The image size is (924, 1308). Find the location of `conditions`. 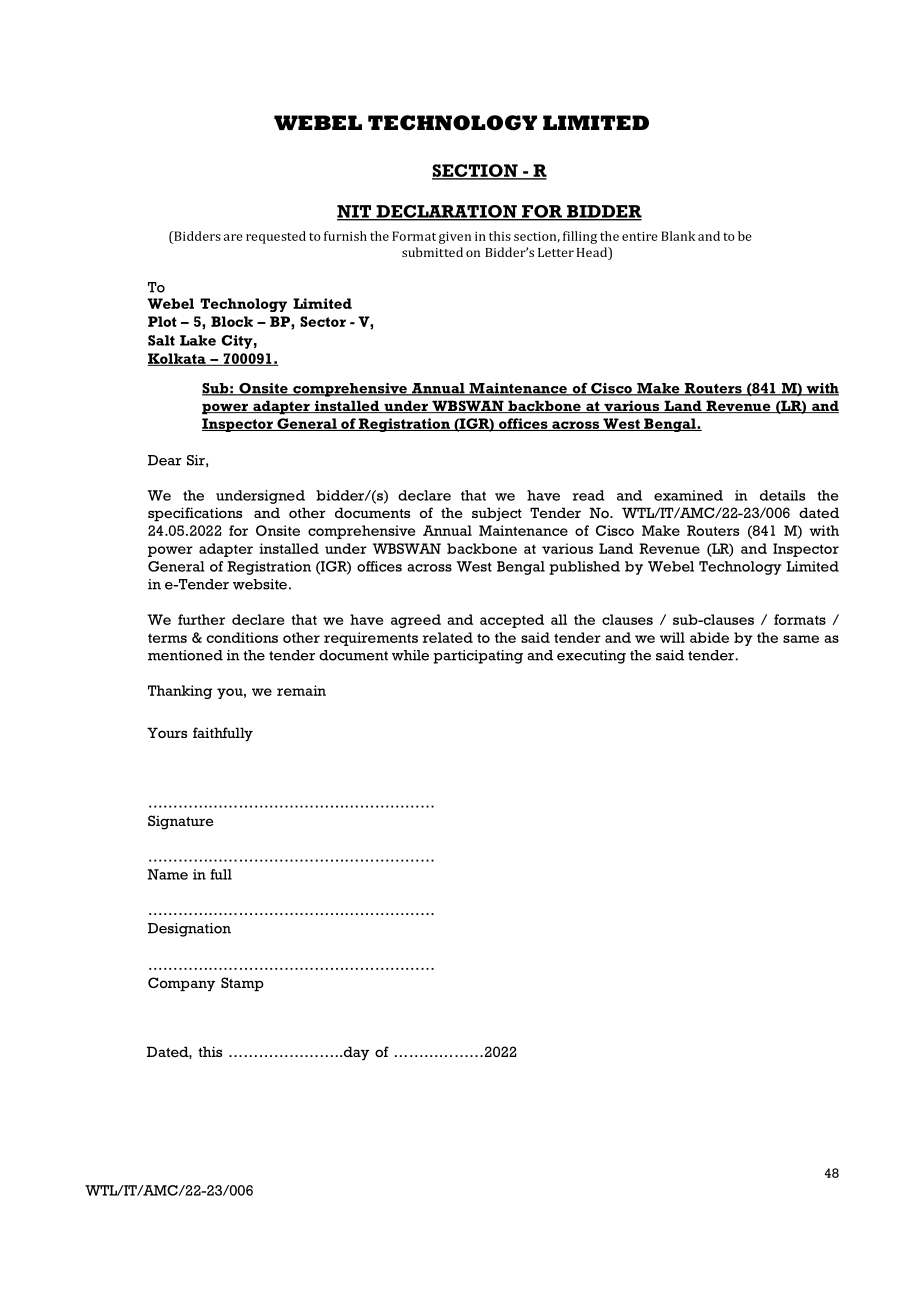

conditions is located at coordinates (242, 637).
